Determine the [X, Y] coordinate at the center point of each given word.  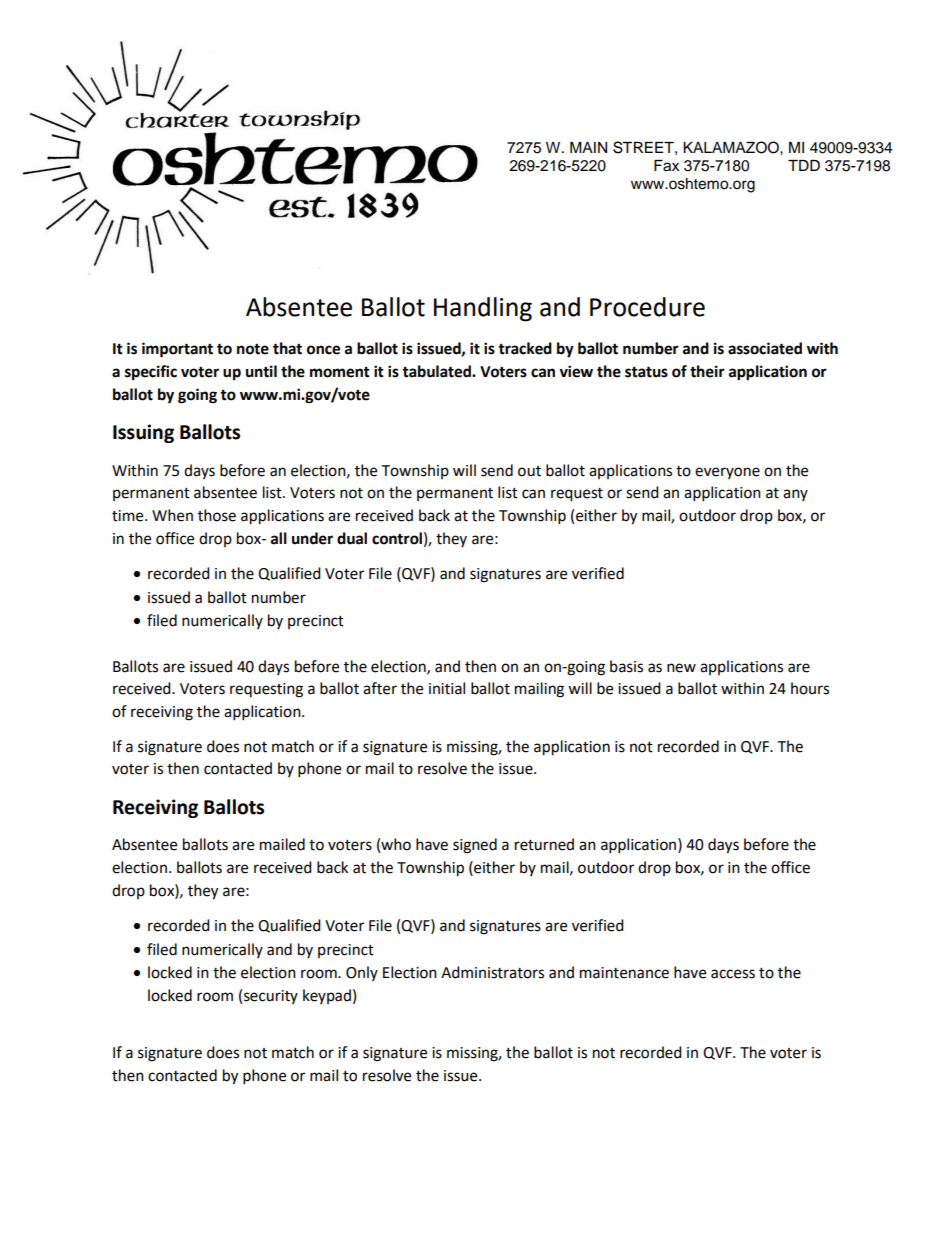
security [271, 997]
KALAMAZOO [732, 147]
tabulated [437, 371]
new [681, 668]
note [253, 349]
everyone [727, 473]
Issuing [143, 433]
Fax [666, 166]
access [733, 974]
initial [447, 688]
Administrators [492, 972]
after [380, 688]
